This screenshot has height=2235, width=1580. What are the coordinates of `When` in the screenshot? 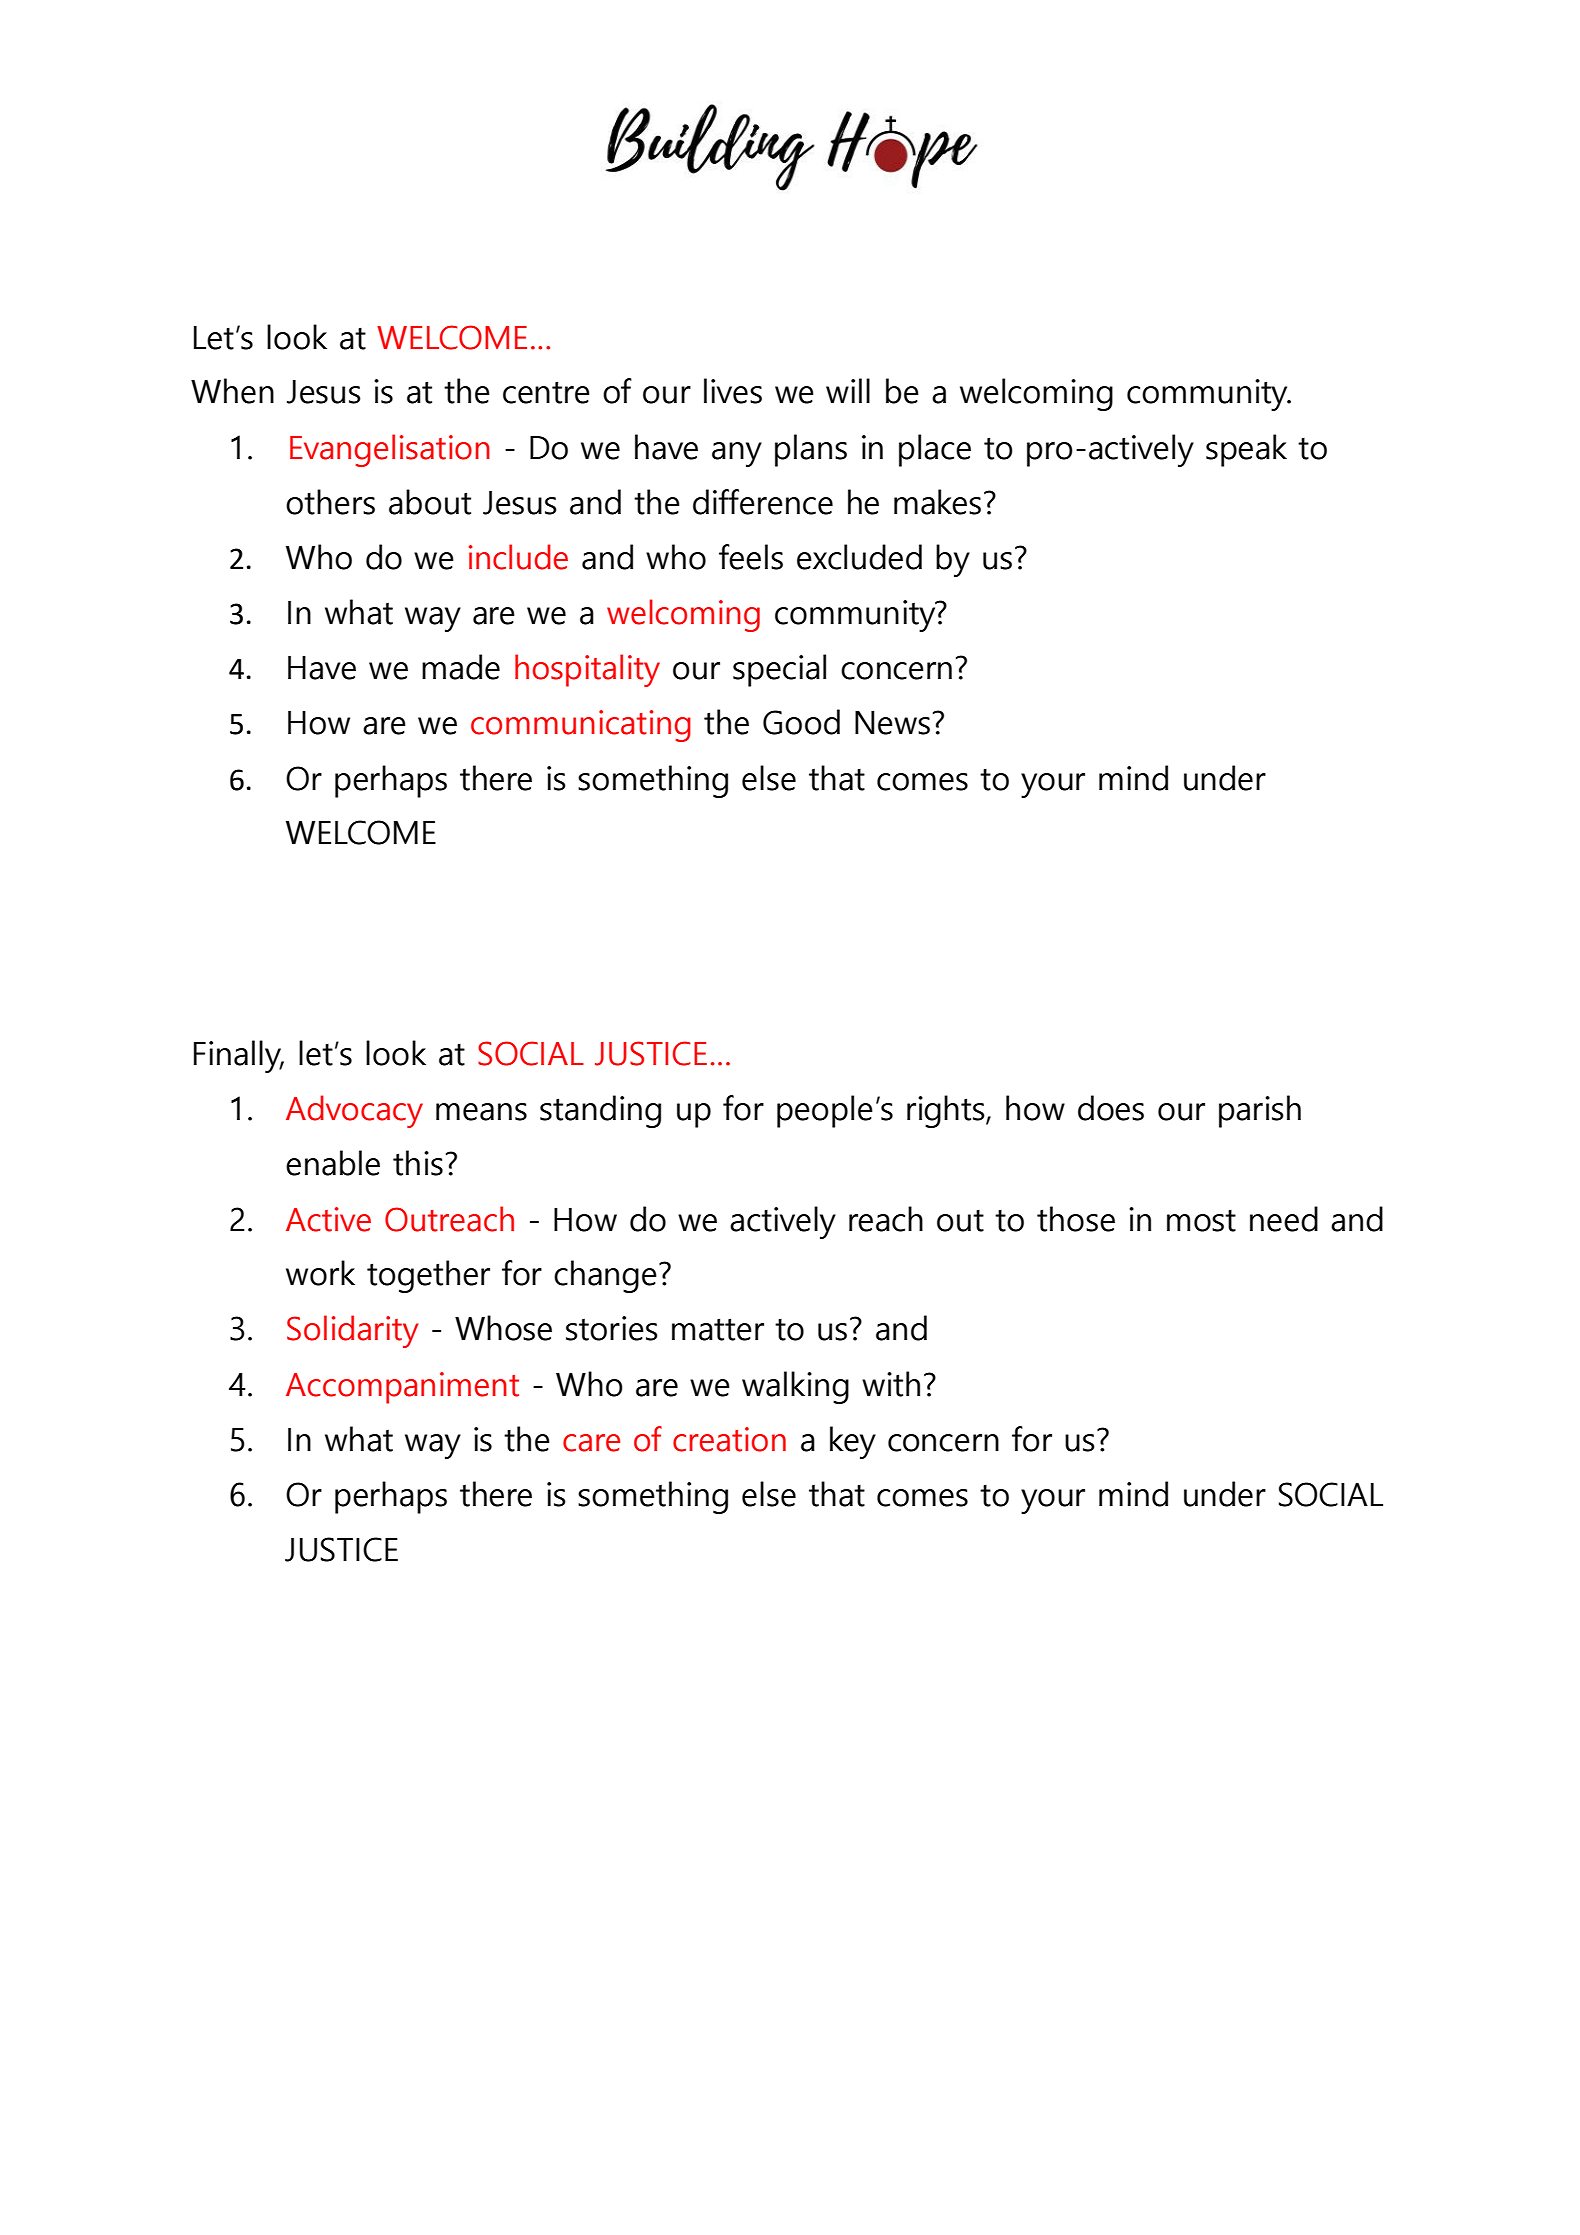 It's located at (232, 391).
